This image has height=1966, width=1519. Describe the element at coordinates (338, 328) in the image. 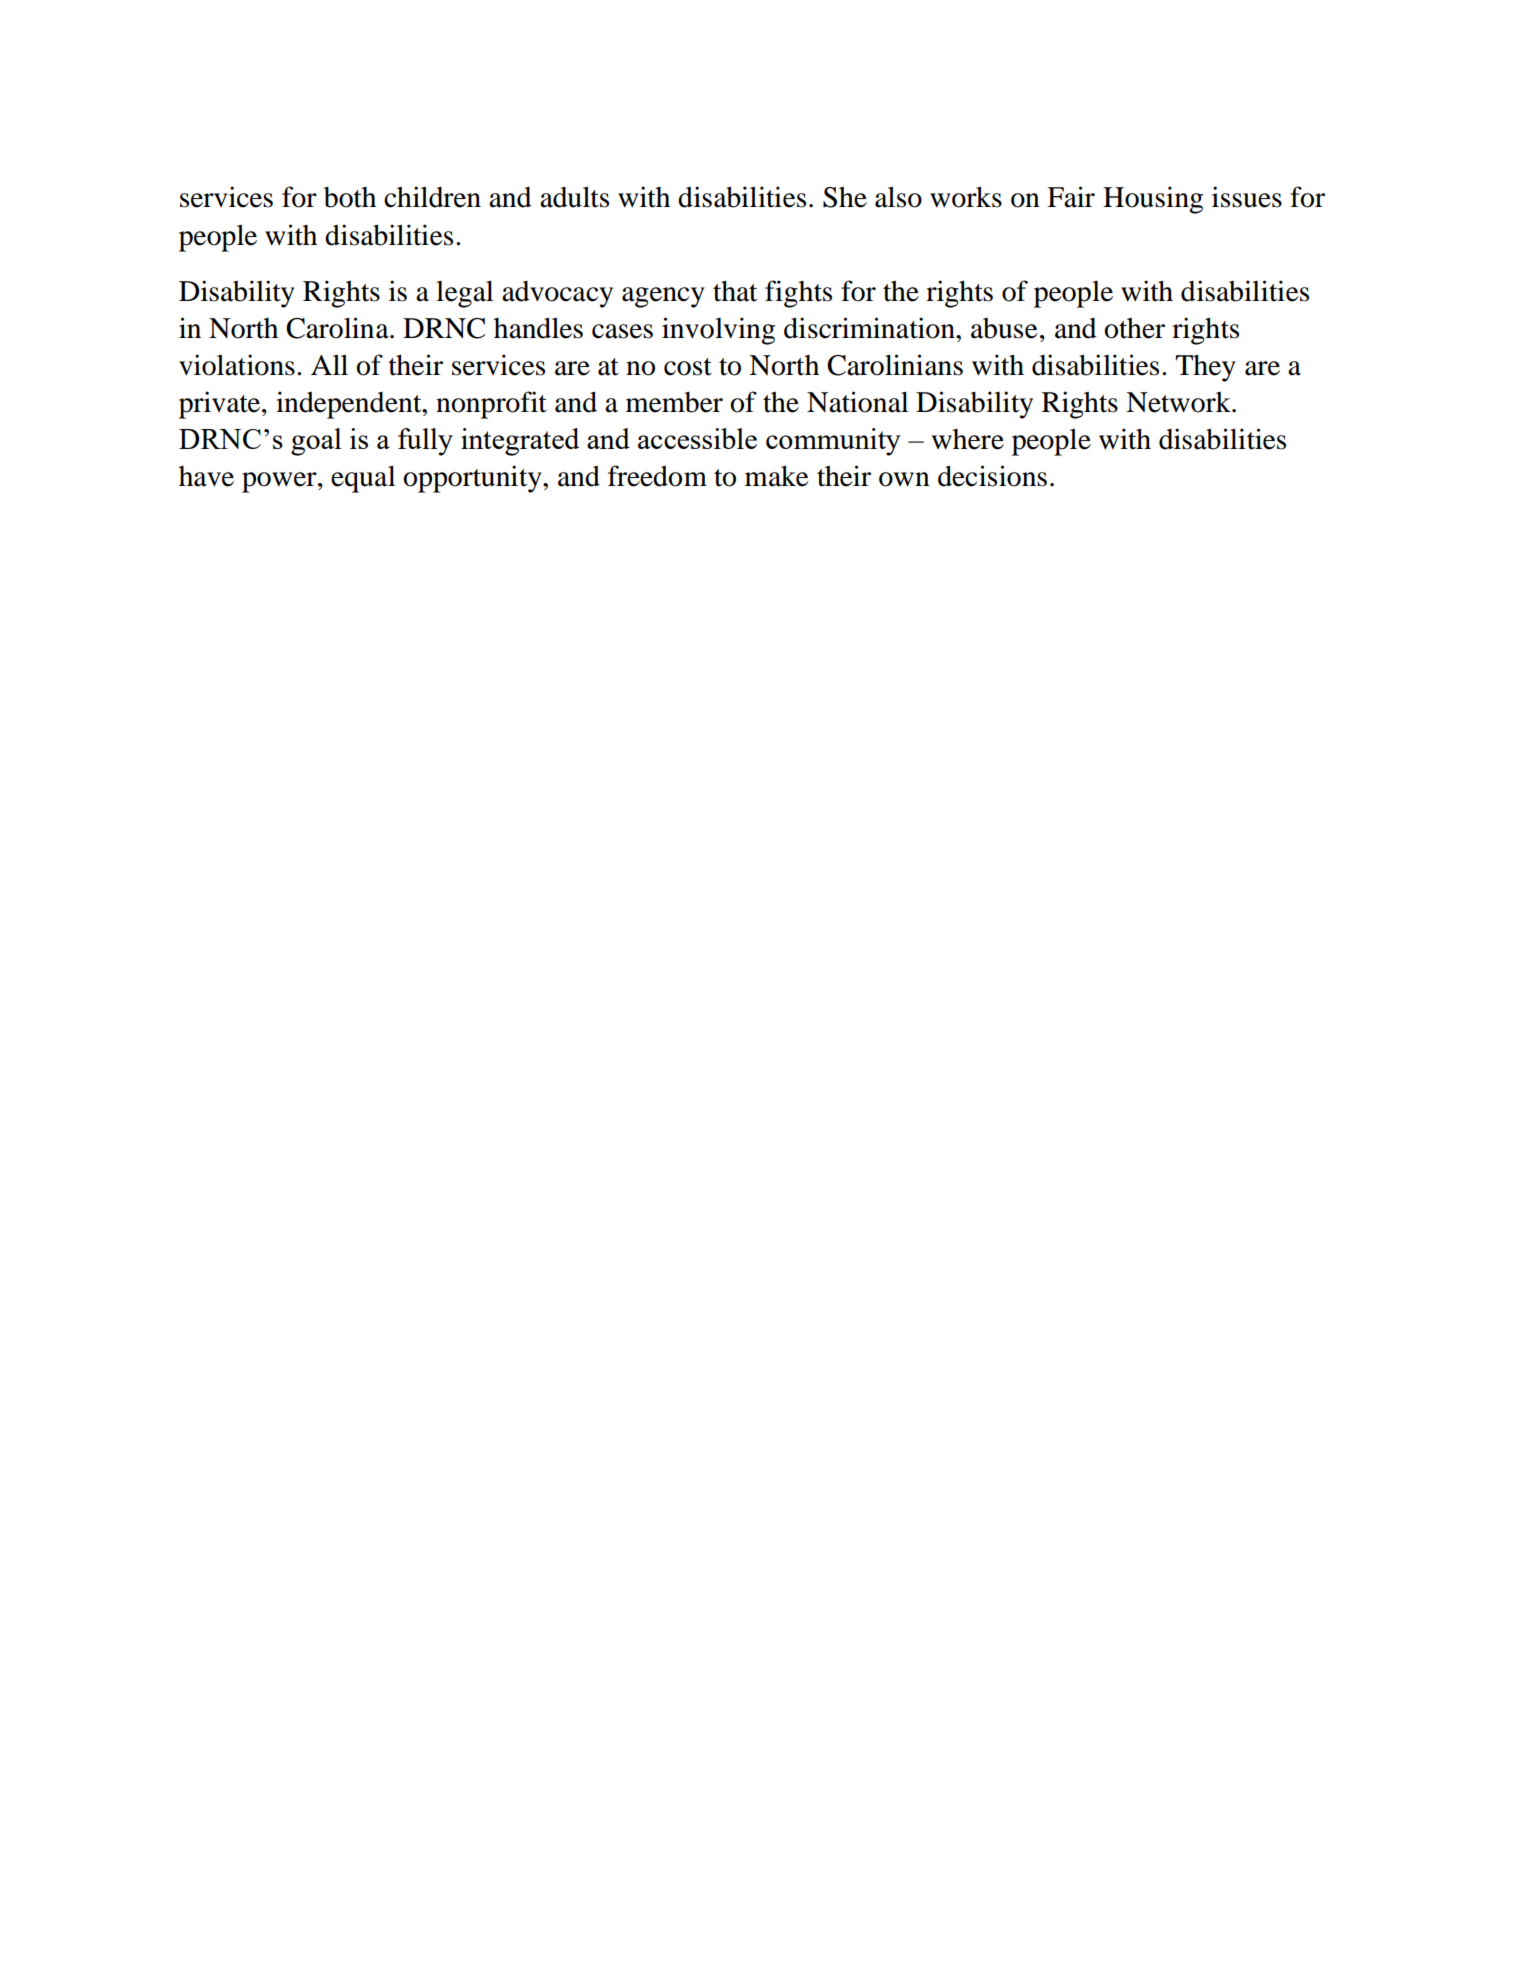

I see `Carolina` at that location.
